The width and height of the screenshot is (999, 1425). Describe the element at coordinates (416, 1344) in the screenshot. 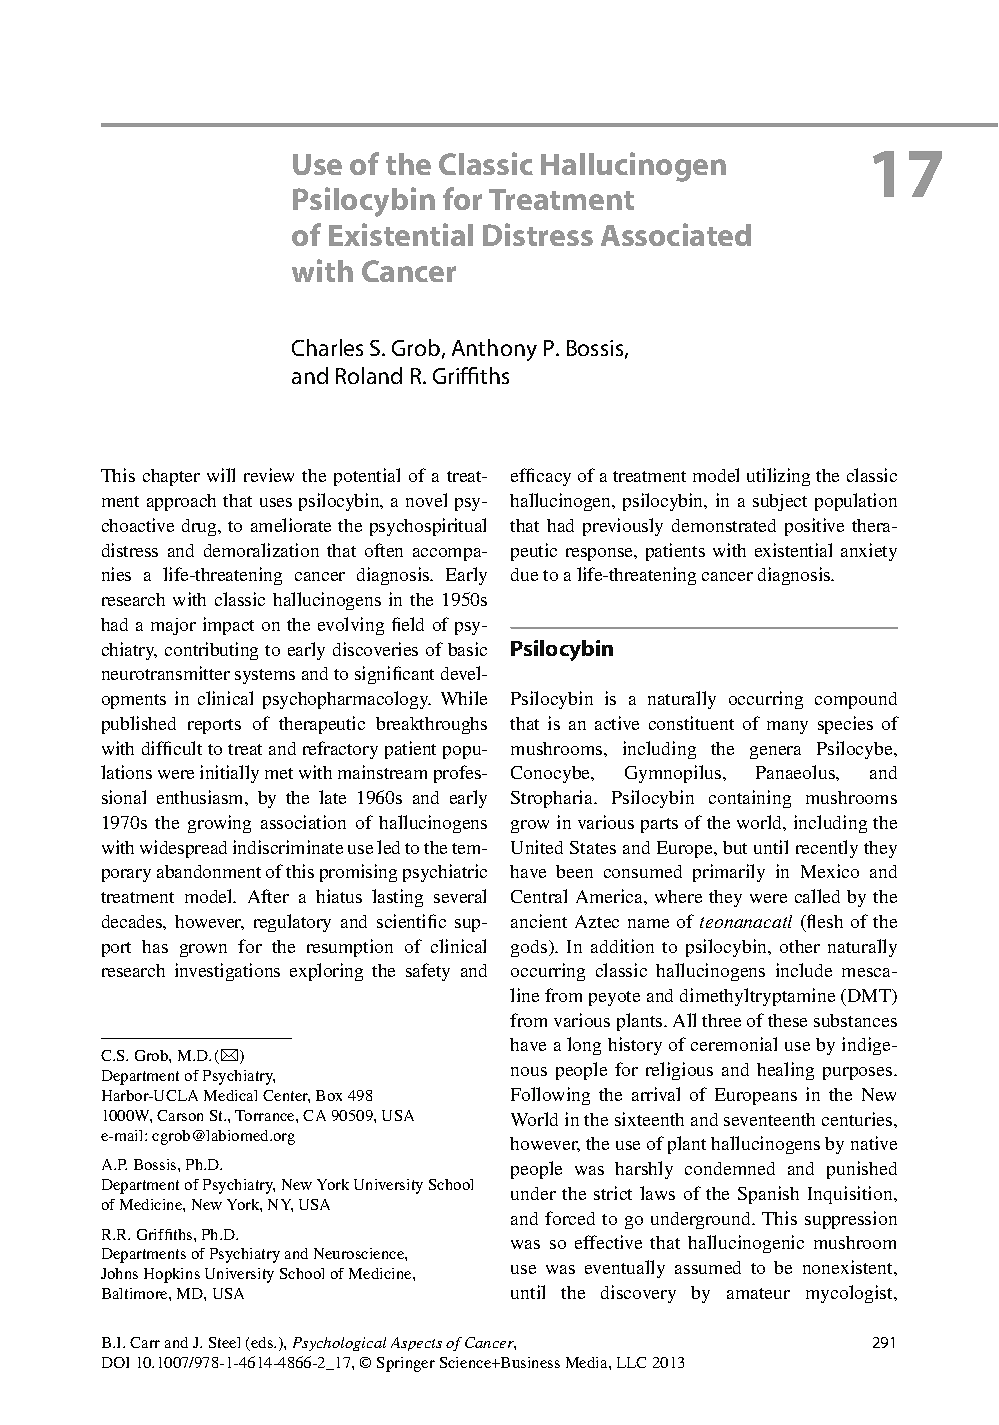

I see `Aspects` at that location.
